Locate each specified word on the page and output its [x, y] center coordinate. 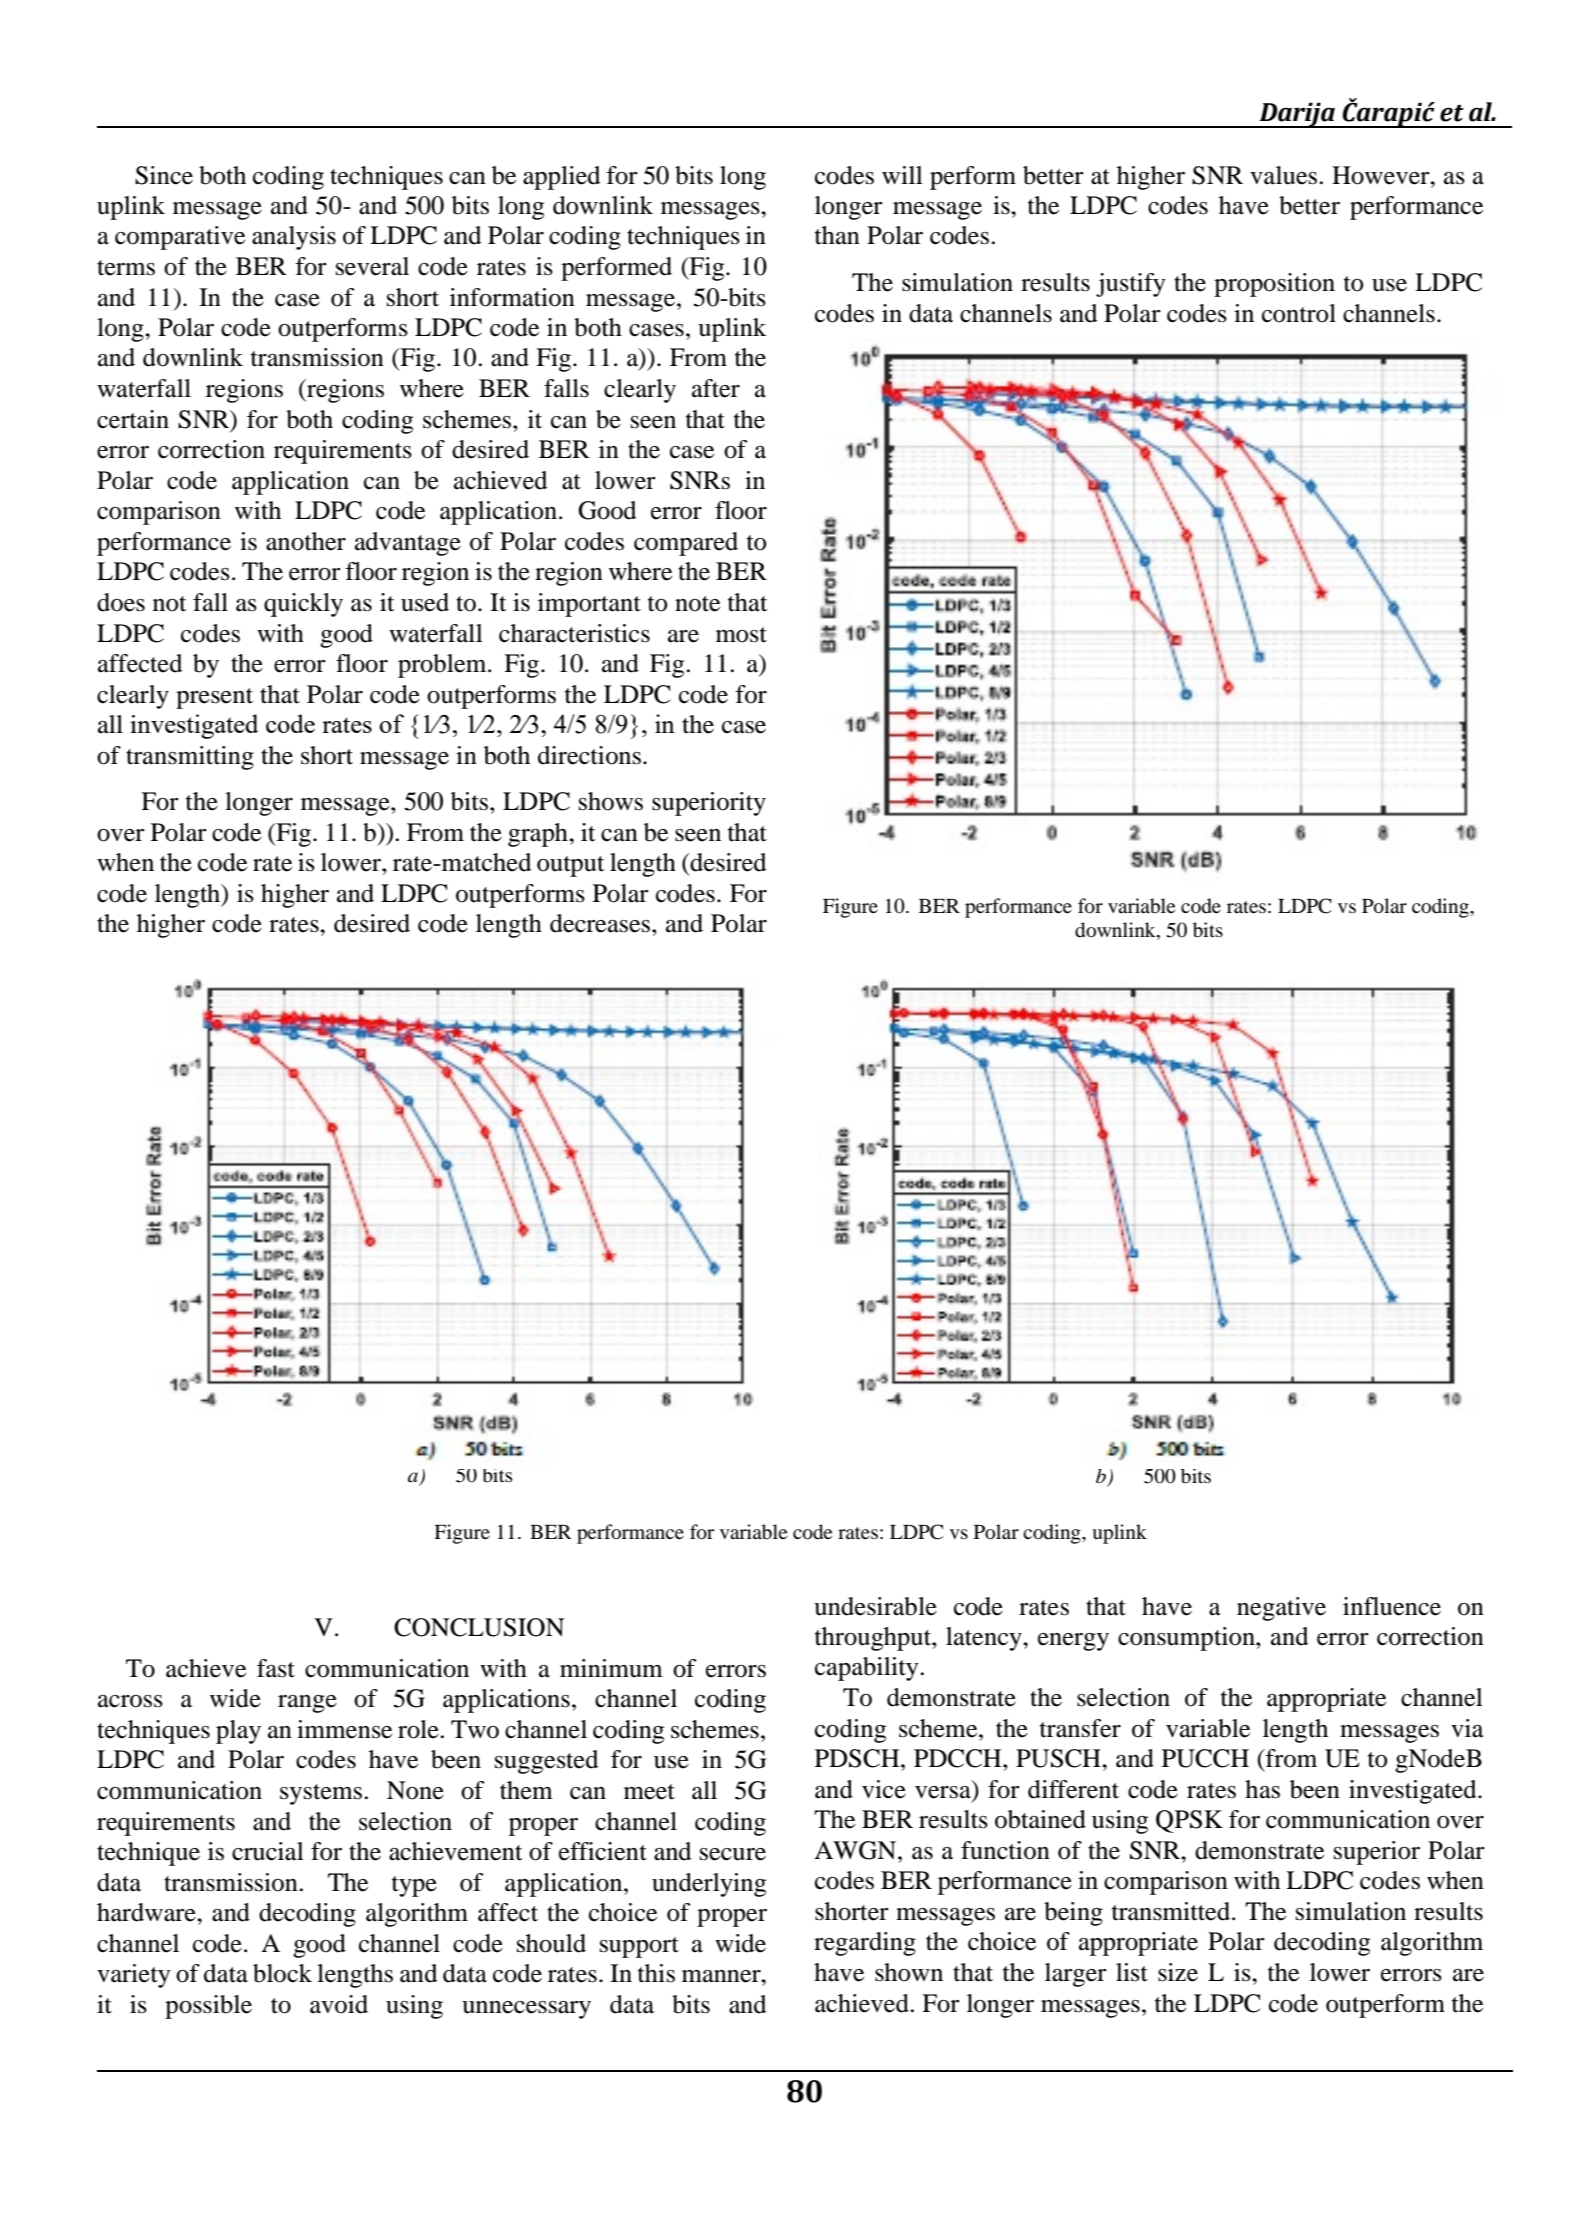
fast [276, 1668]
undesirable [875, 1606]
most [741, 635]
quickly [303, 605]
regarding [865, 1944]
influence [1392, 1606]
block [282, 1973]
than [837, 235]
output [571, 866]
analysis [294, 238]
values [1283, 175]
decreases [601, 923]
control [1299, 313]
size [1178, 1972]
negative [1281, 1609]
